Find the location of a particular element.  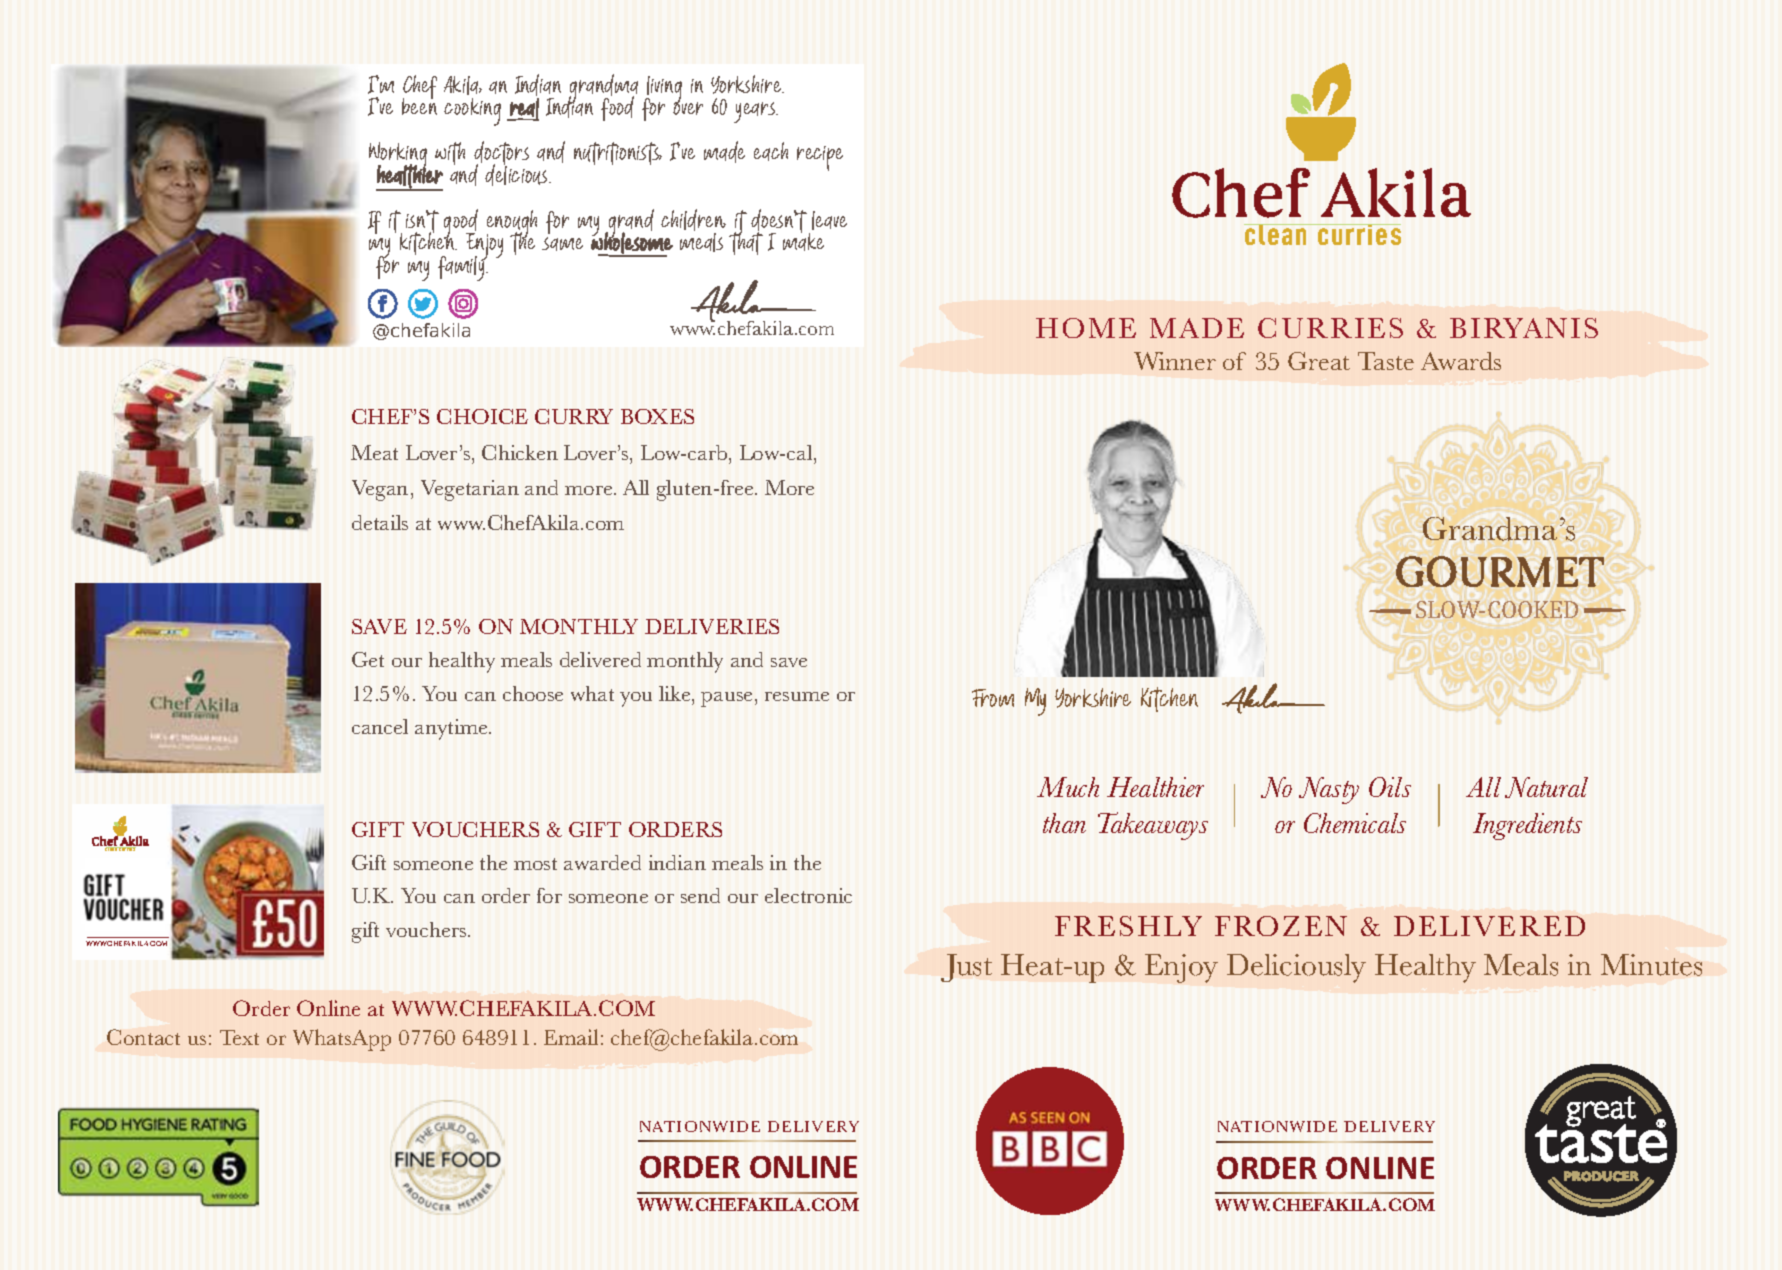

From is located at coordinates (993, 698).
